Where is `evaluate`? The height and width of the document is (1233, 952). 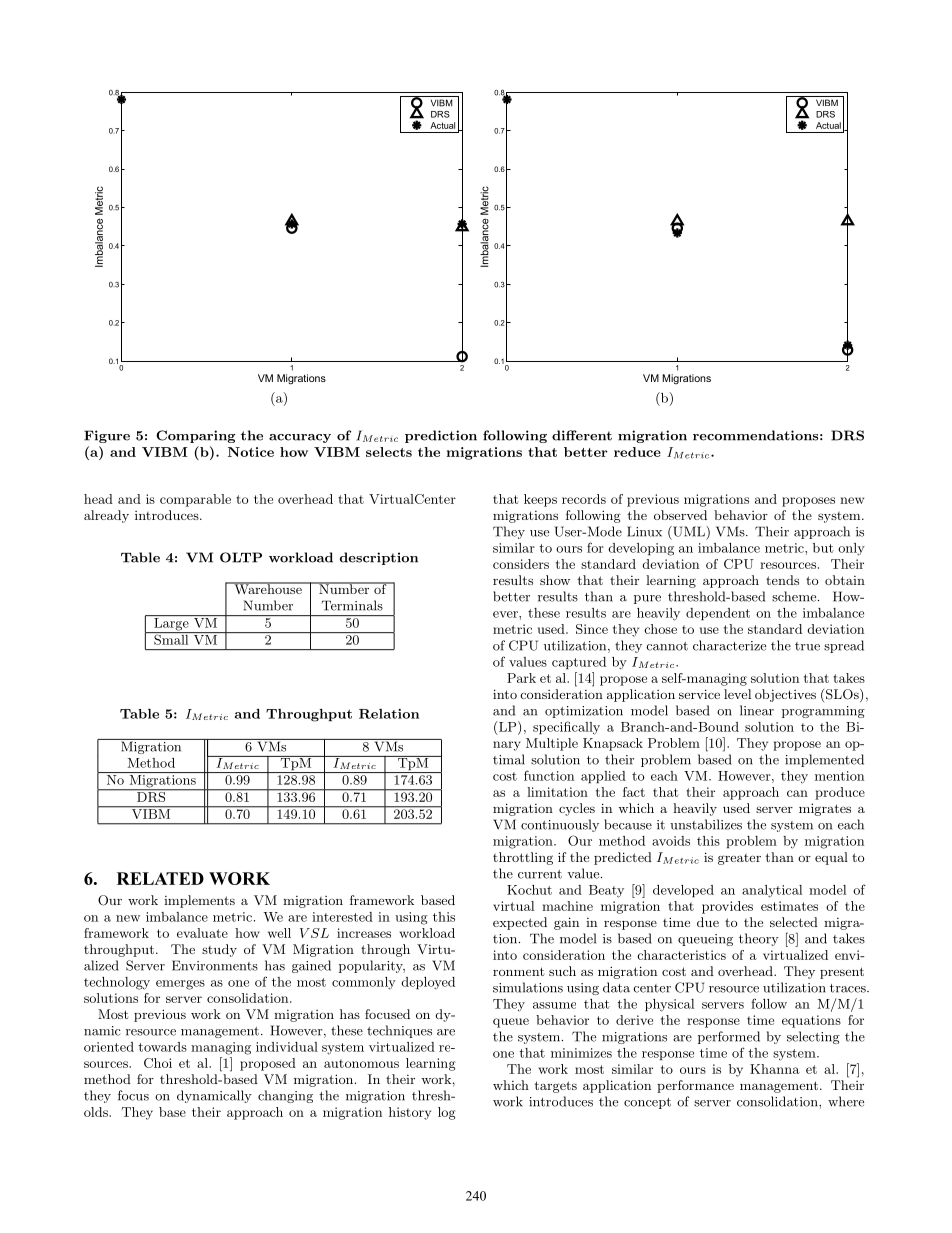 evaluate is located at coordinates (202, 933).
